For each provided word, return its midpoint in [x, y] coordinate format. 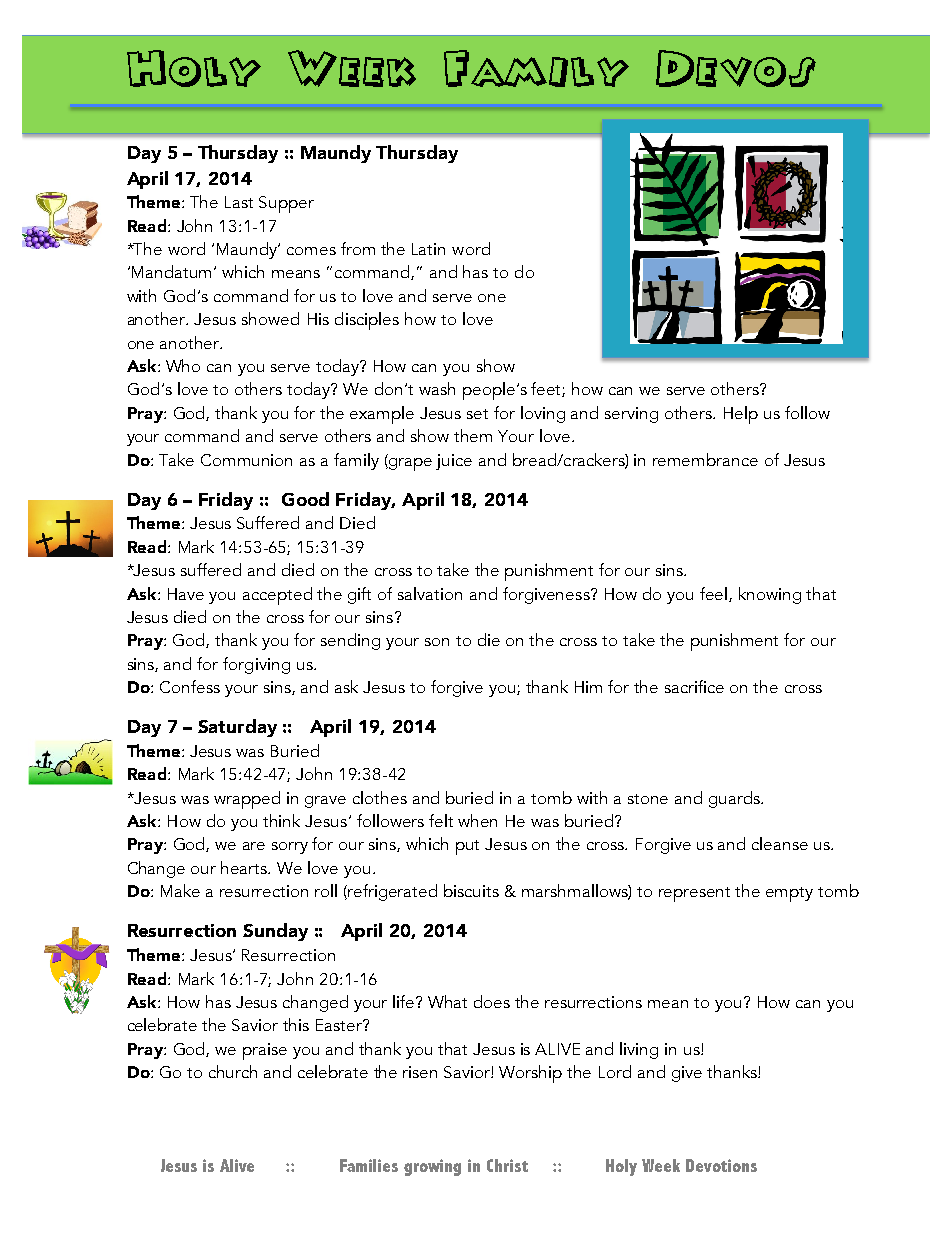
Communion [246, 460]
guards [735, 799]
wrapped [247, 800]
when [477, 820]
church [233, 1071]
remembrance [705, 459]
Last [239, 202]
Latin [428, 249]
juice [454, 462]
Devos [736, 68]
